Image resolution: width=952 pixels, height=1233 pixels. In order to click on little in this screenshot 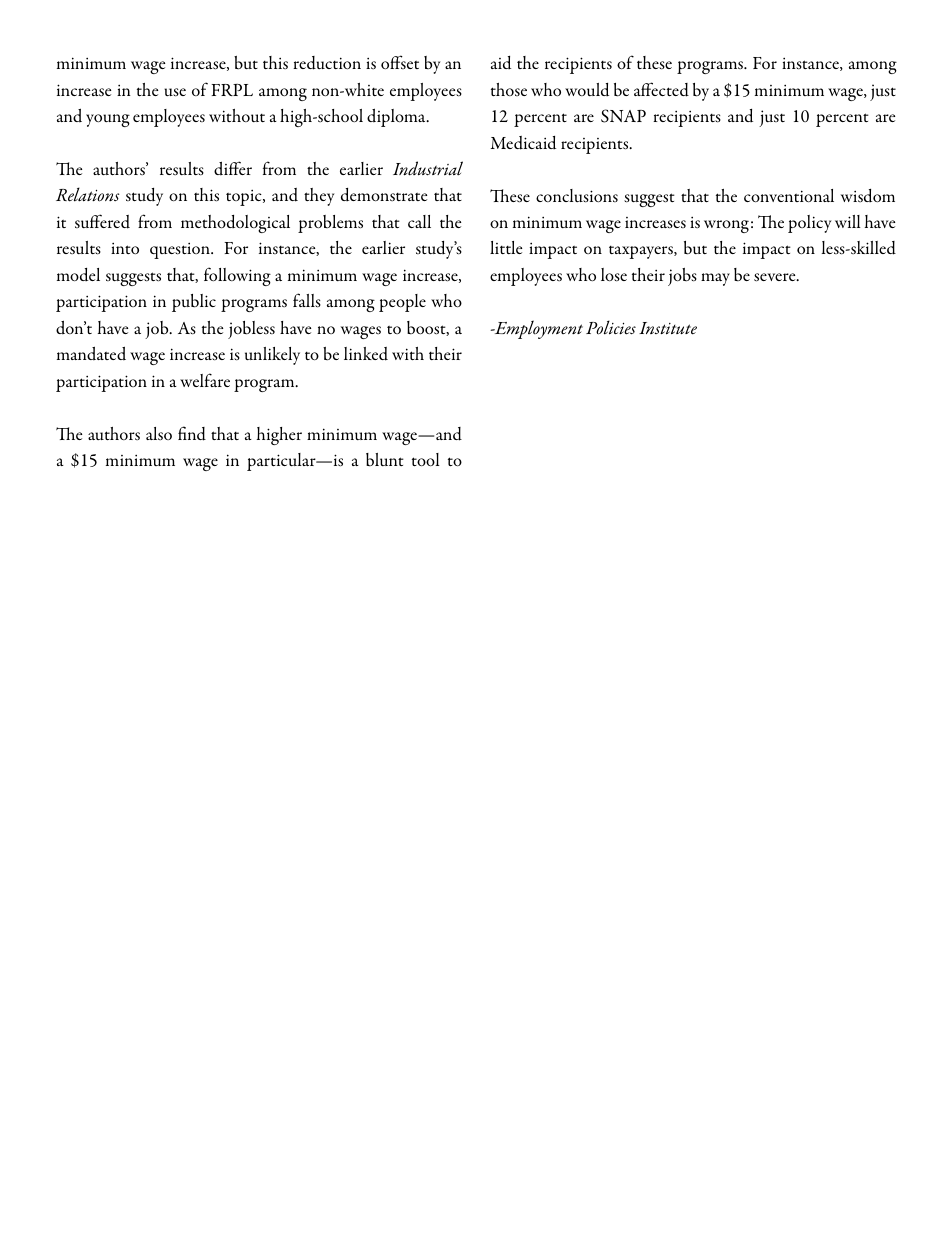, I will do `click(506, 247)`.
